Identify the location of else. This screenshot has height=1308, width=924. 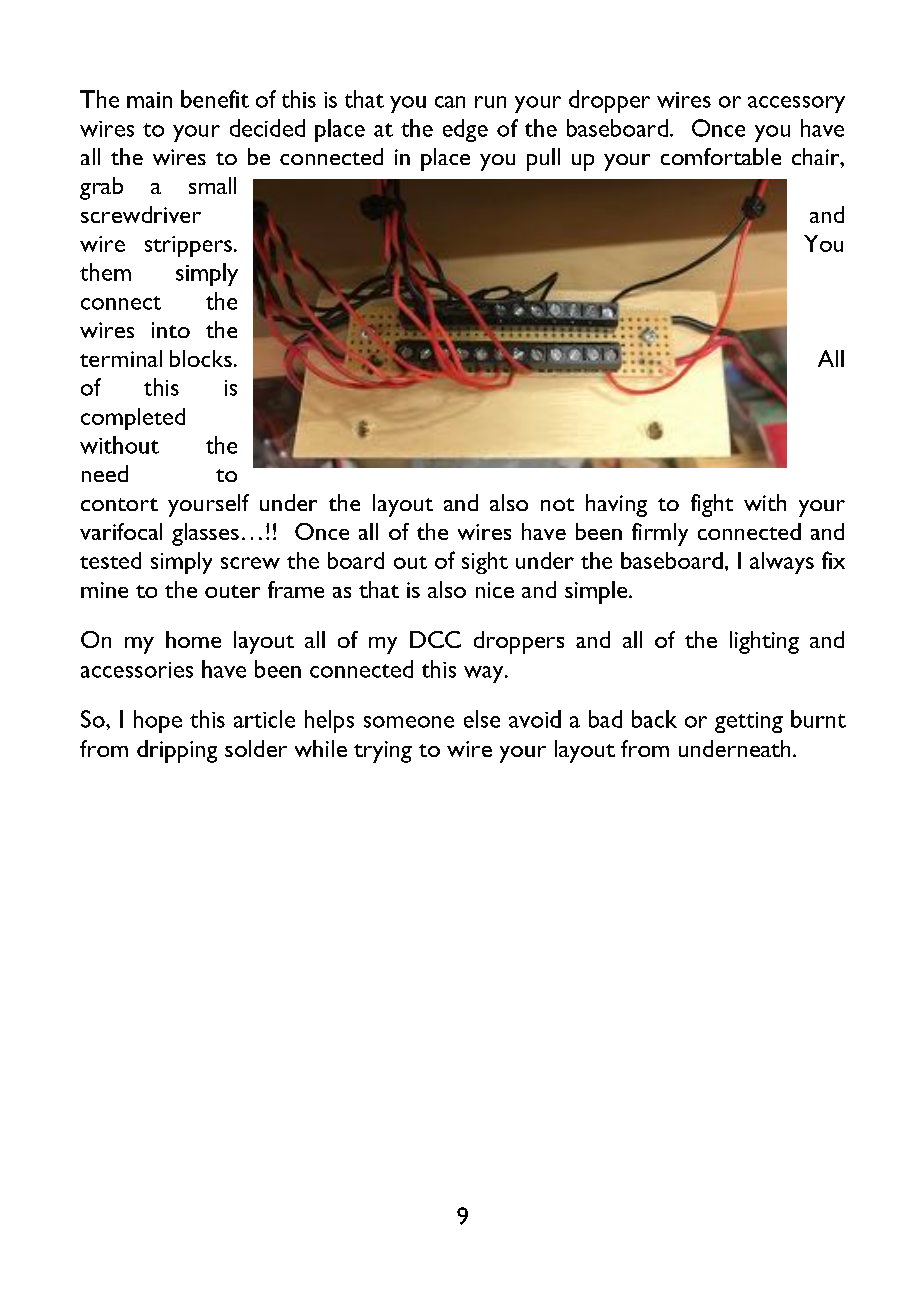
(482, 719).
